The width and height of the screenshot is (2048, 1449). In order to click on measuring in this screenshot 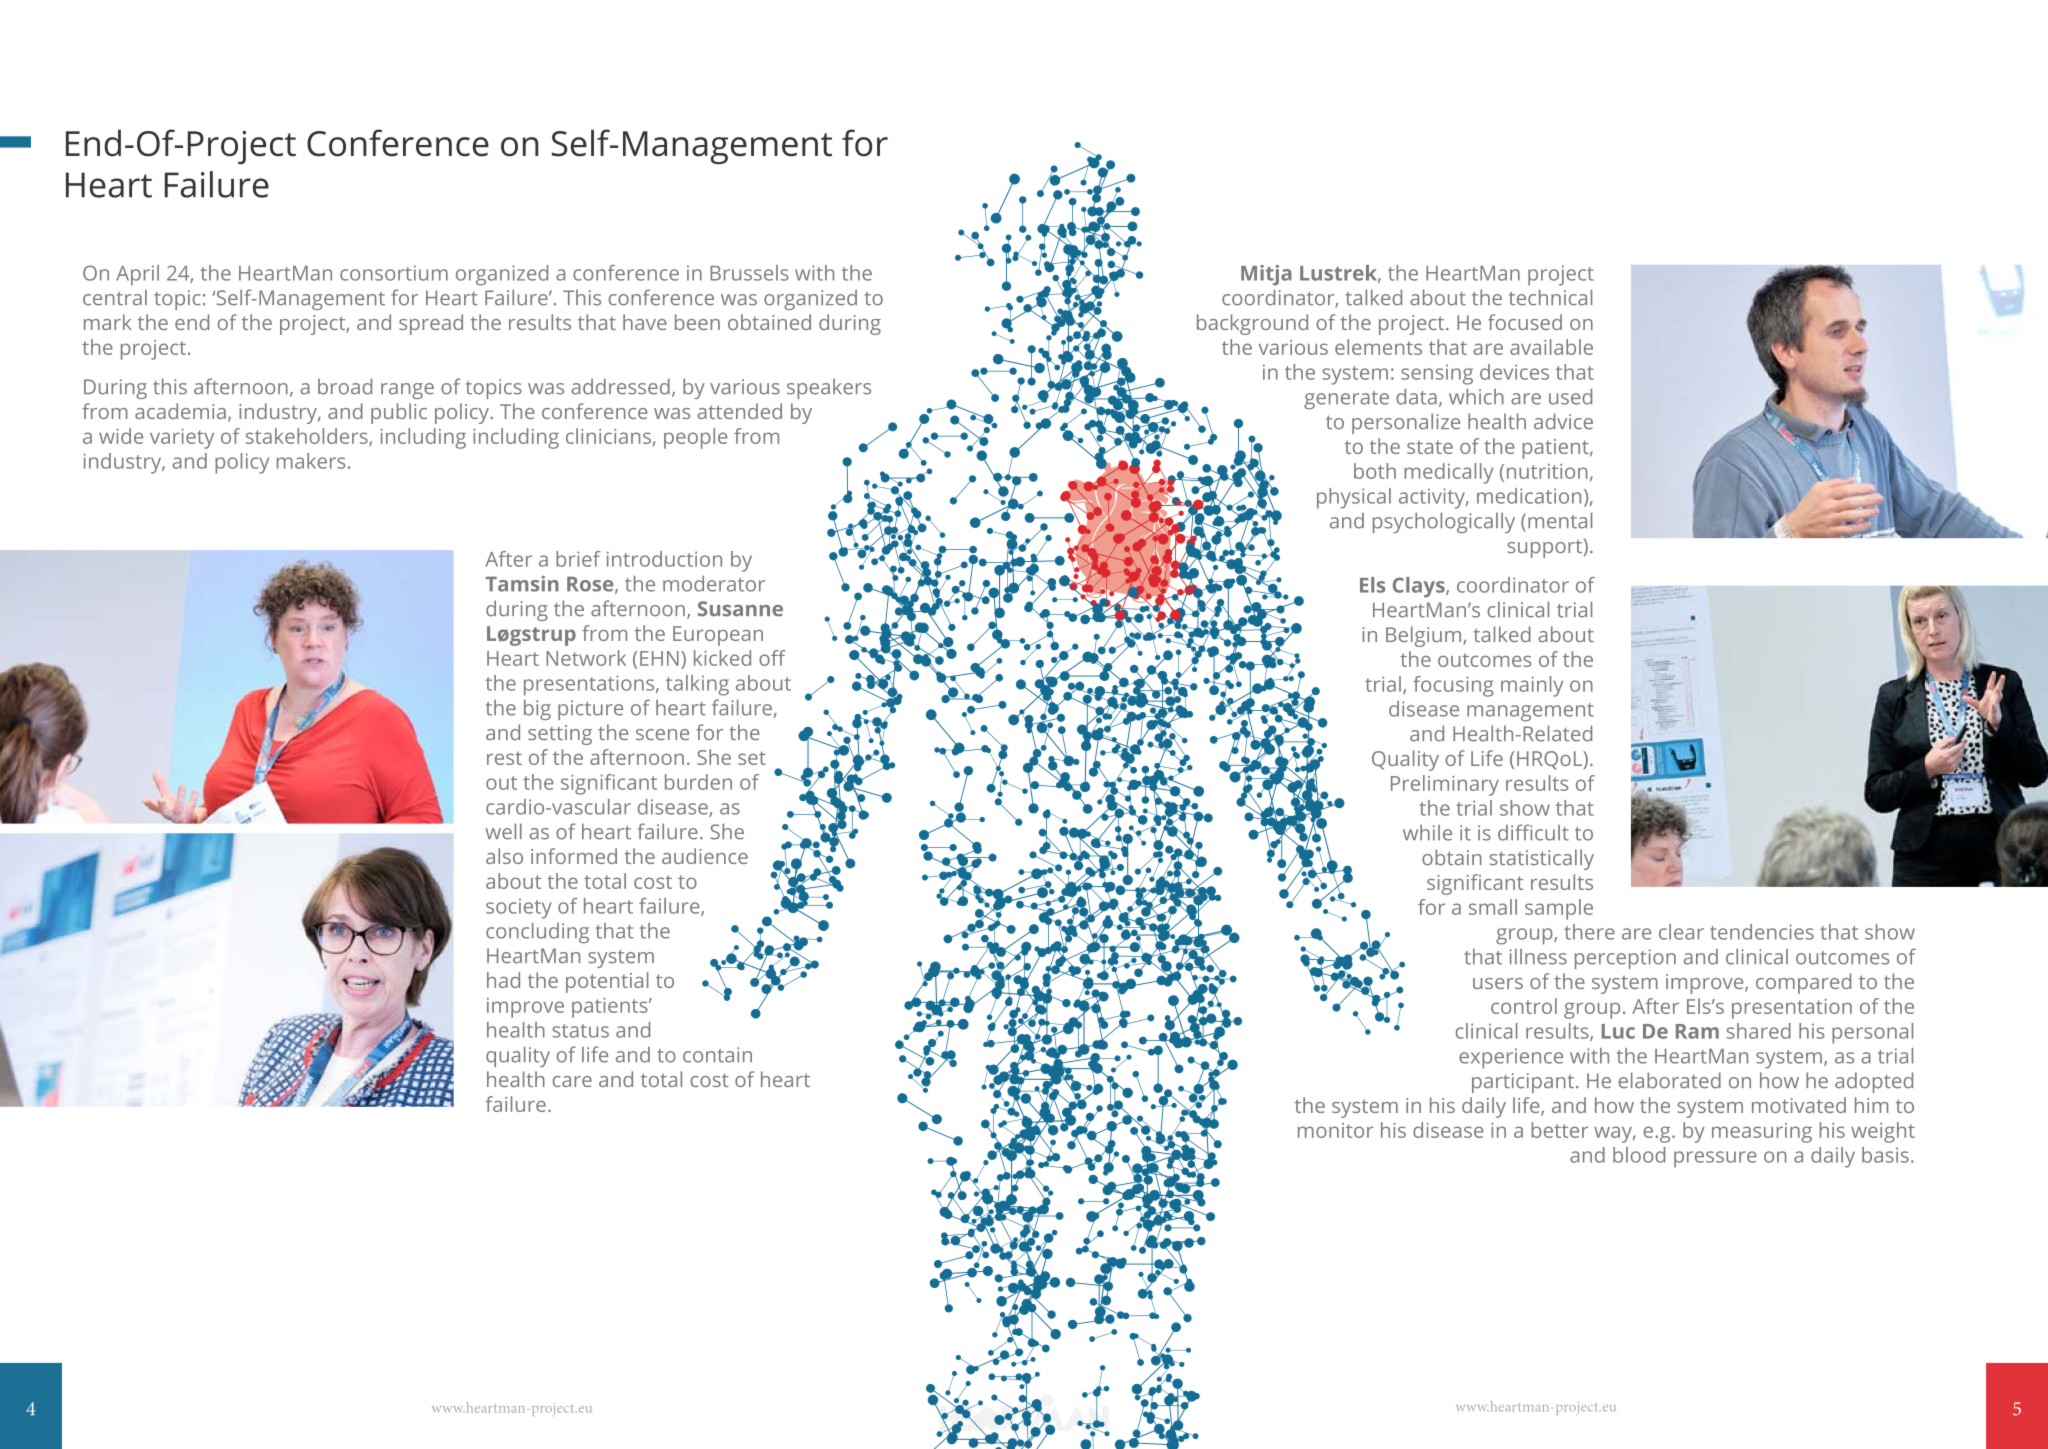, I will do `click(1762, 1133)`.
